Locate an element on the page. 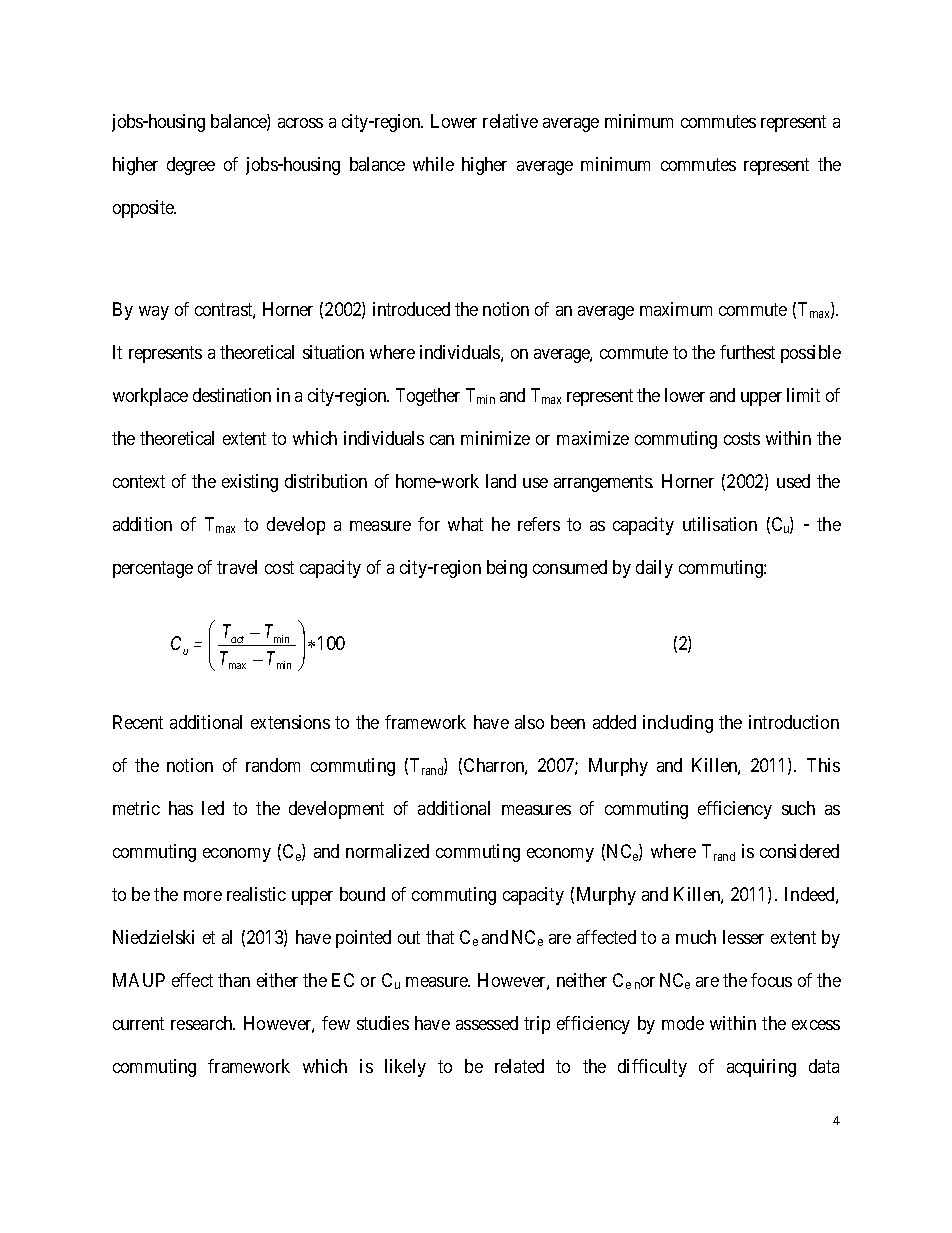 Image resolution: width=952 pixels, height=1233 pixels. destination is located at coordinates (232, 395).
